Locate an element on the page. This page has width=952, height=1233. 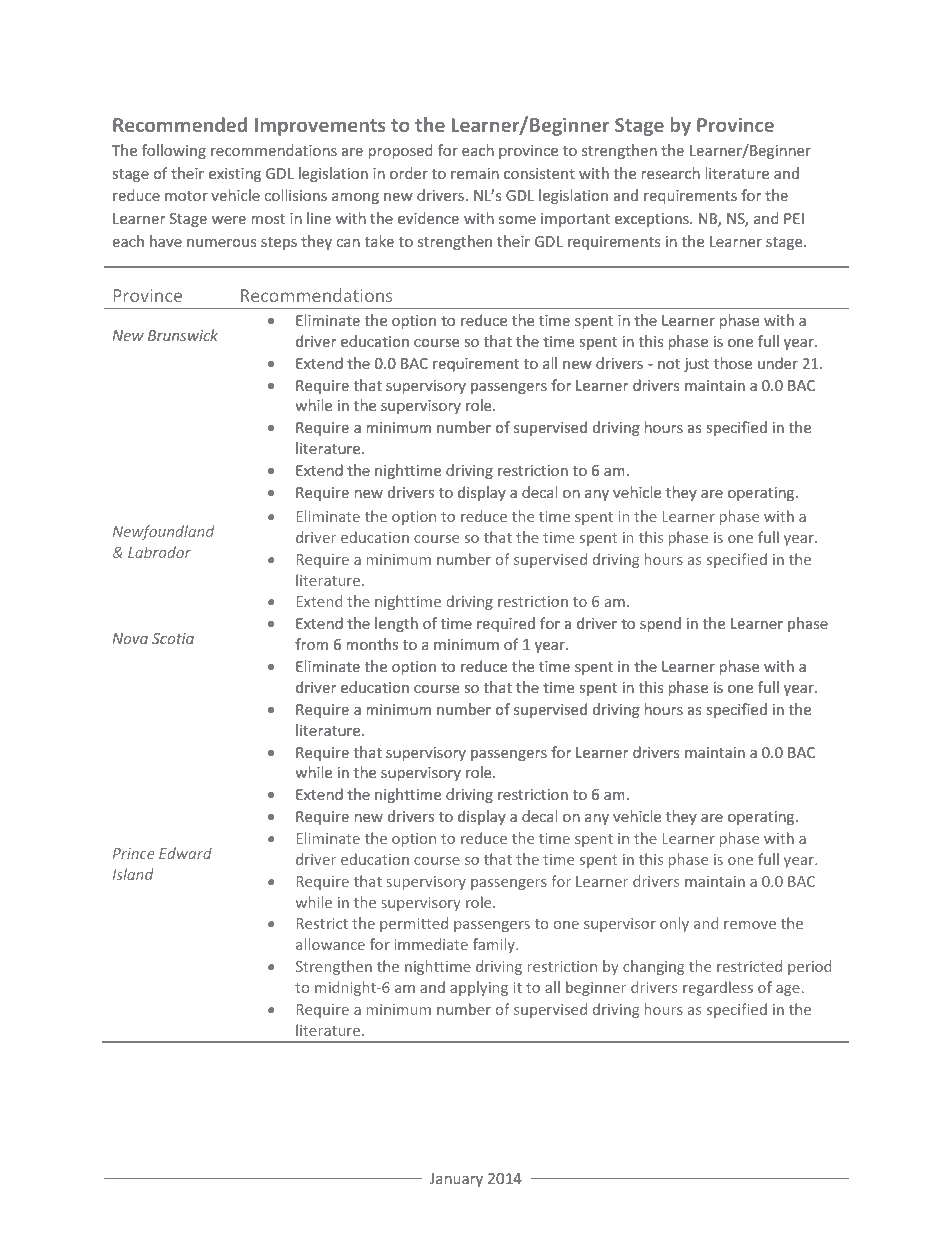
January is located at coordinates (456, 1180).
